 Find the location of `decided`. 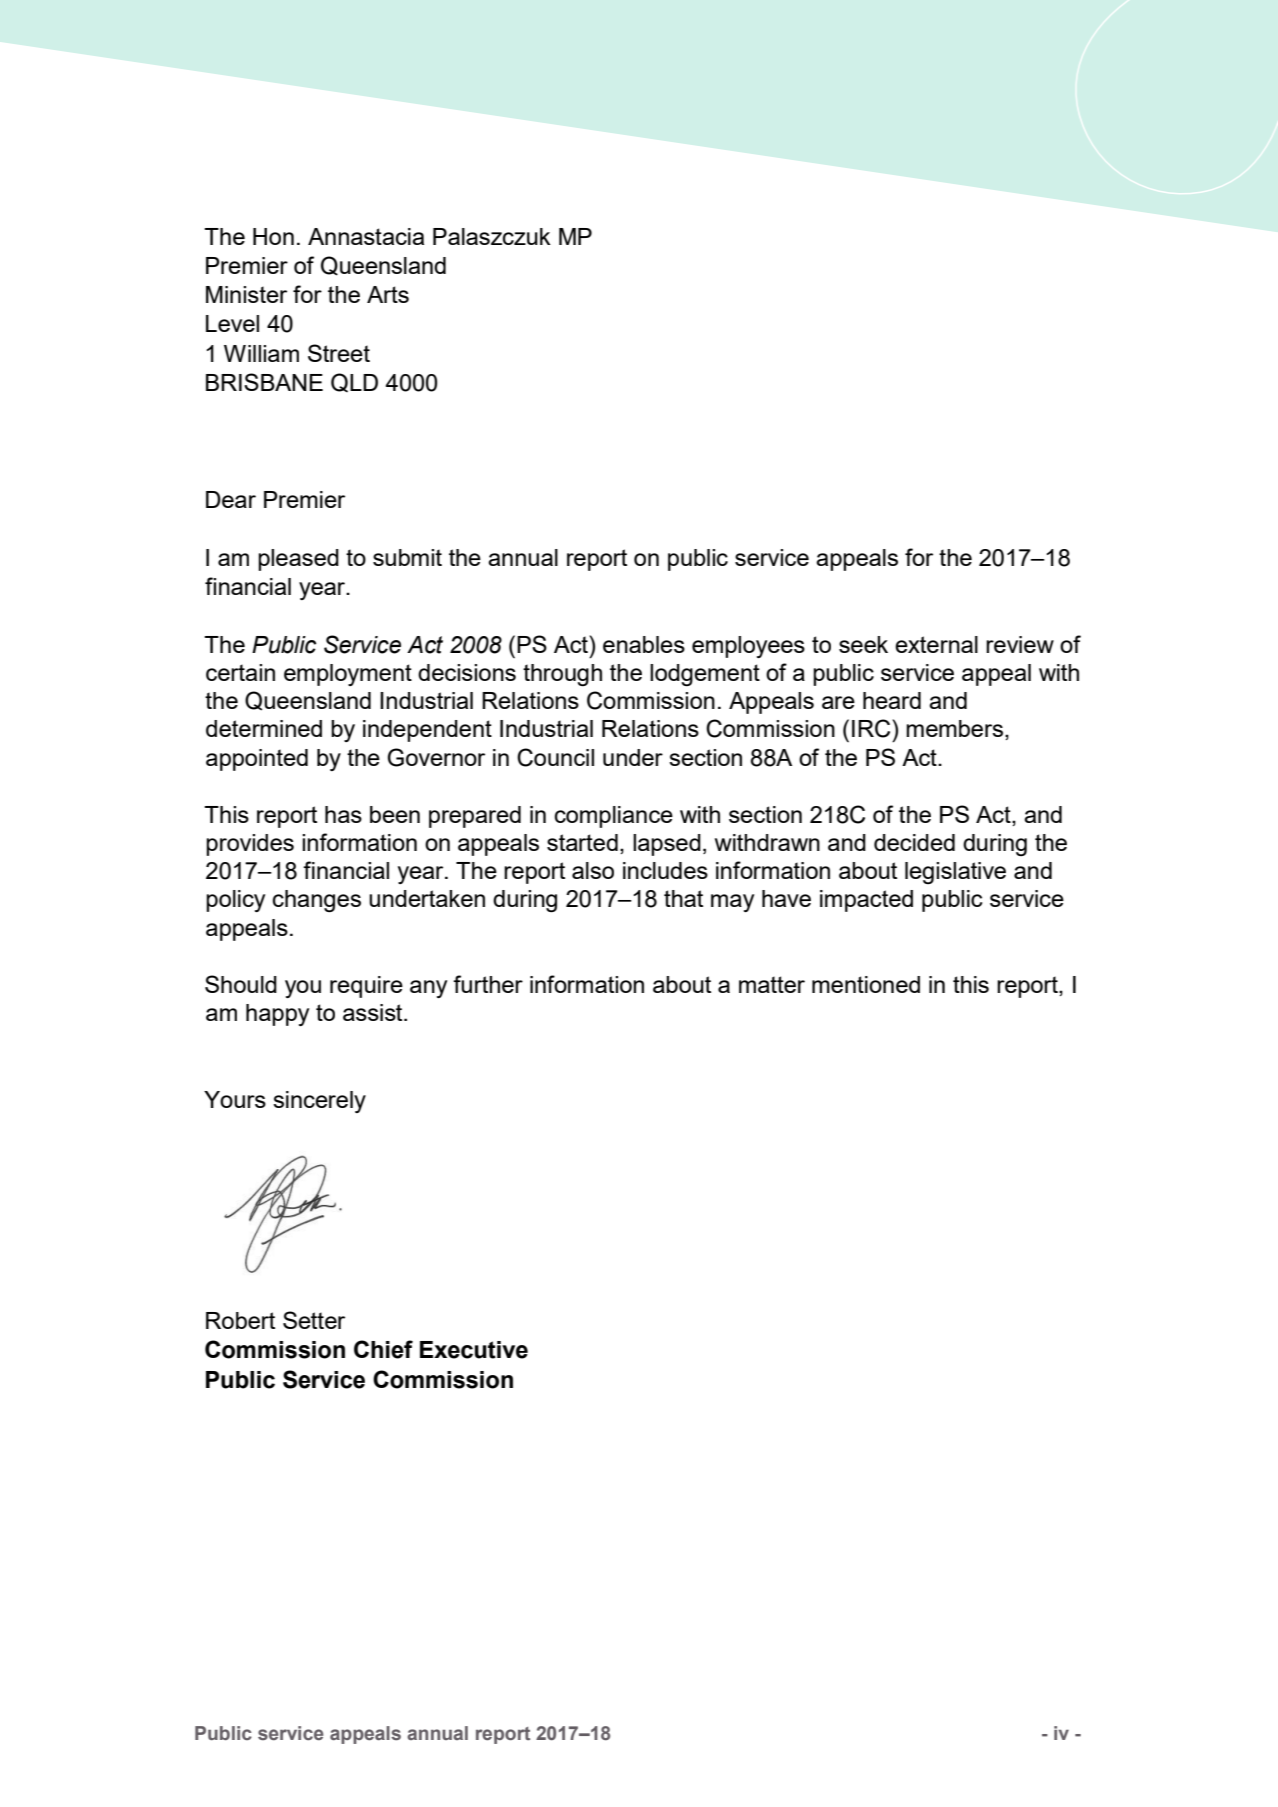

decided is located at coordinates (914, 842).
